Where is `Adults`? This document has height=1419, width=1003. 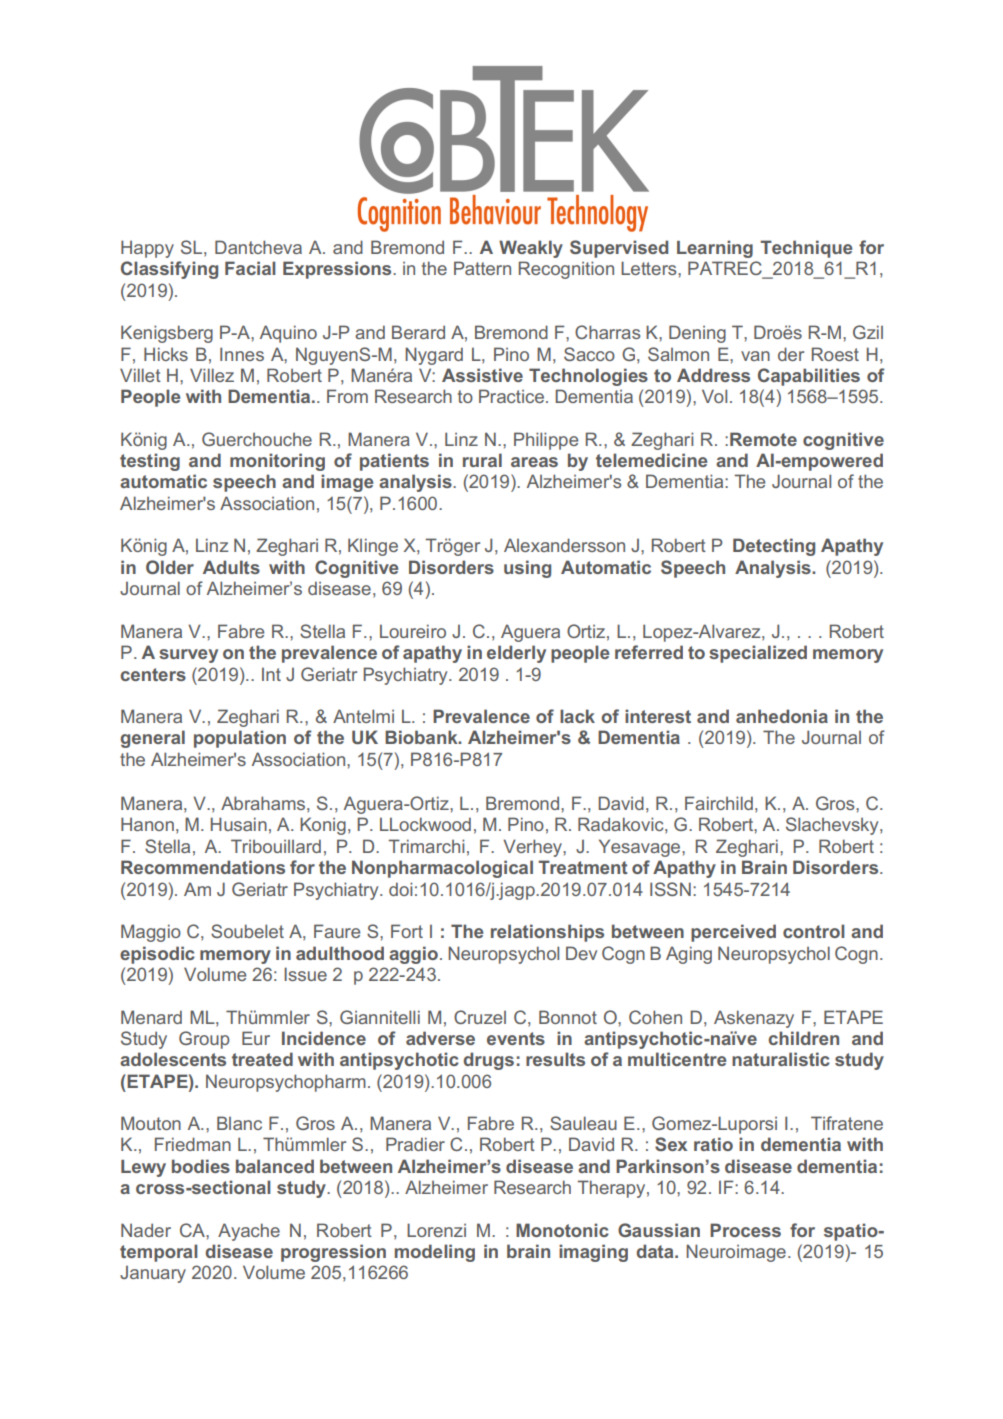 Adults is located at coordinates (231, 567).
